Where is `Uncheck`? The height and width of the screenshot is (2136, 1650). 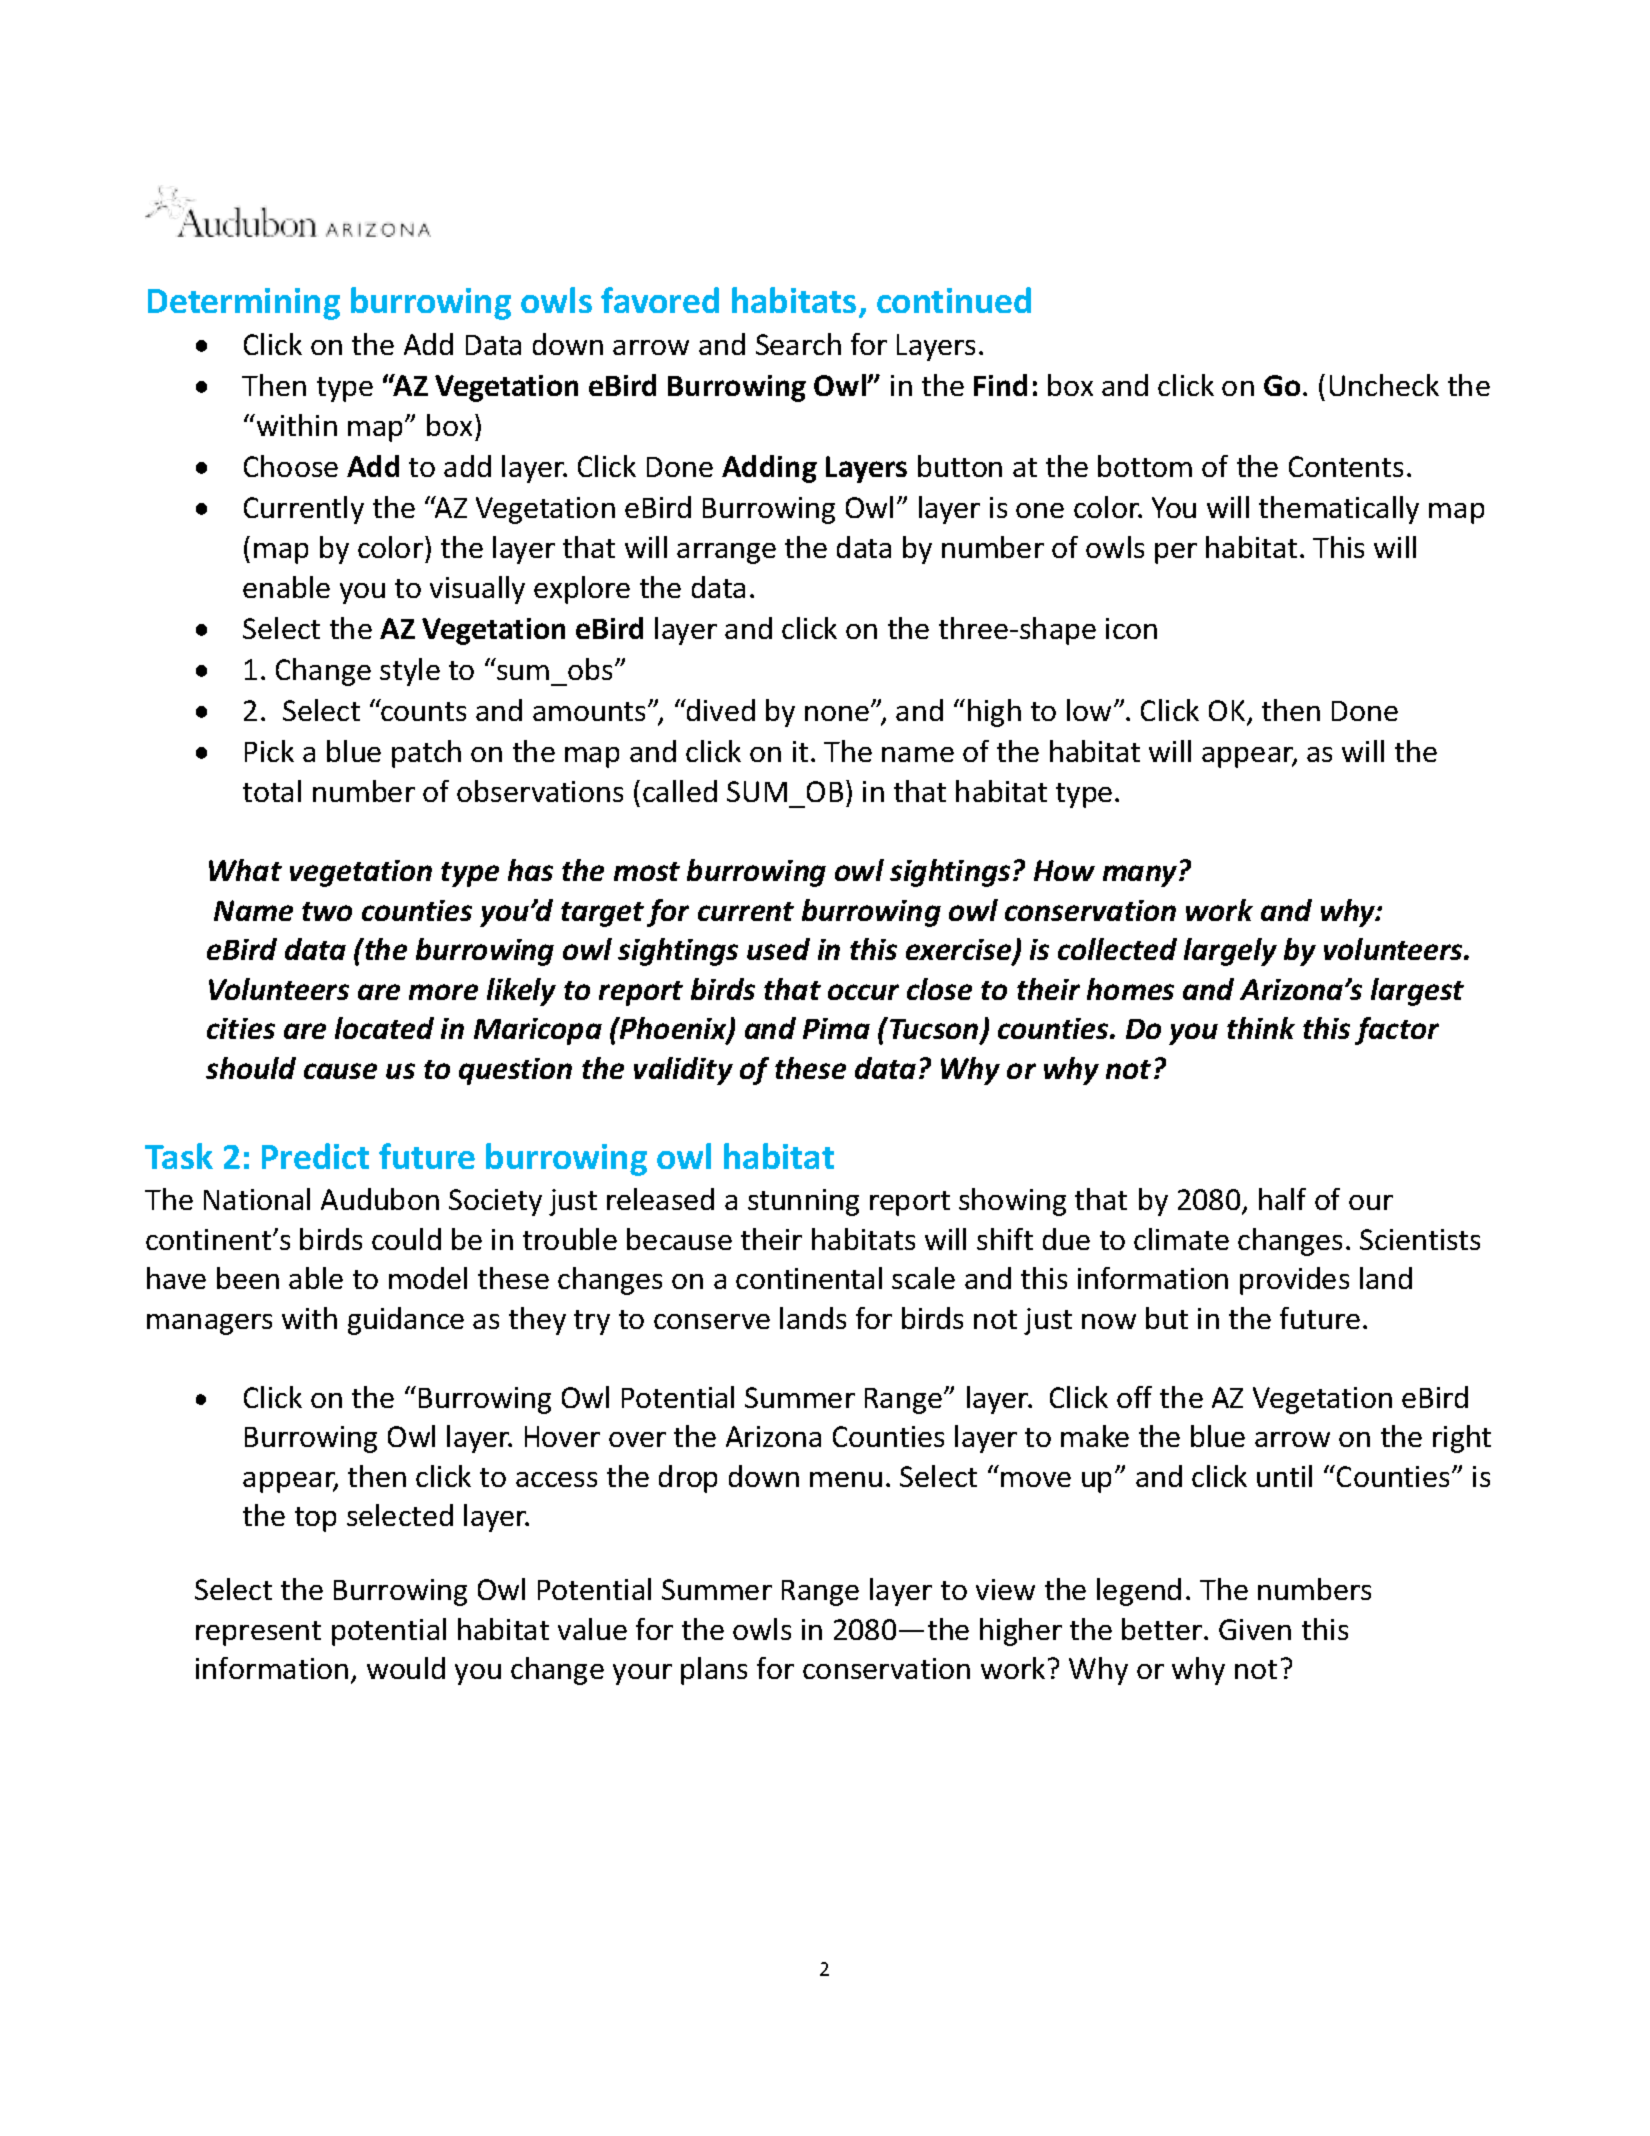
Uncheck is located at coordinates (1384, 385).
